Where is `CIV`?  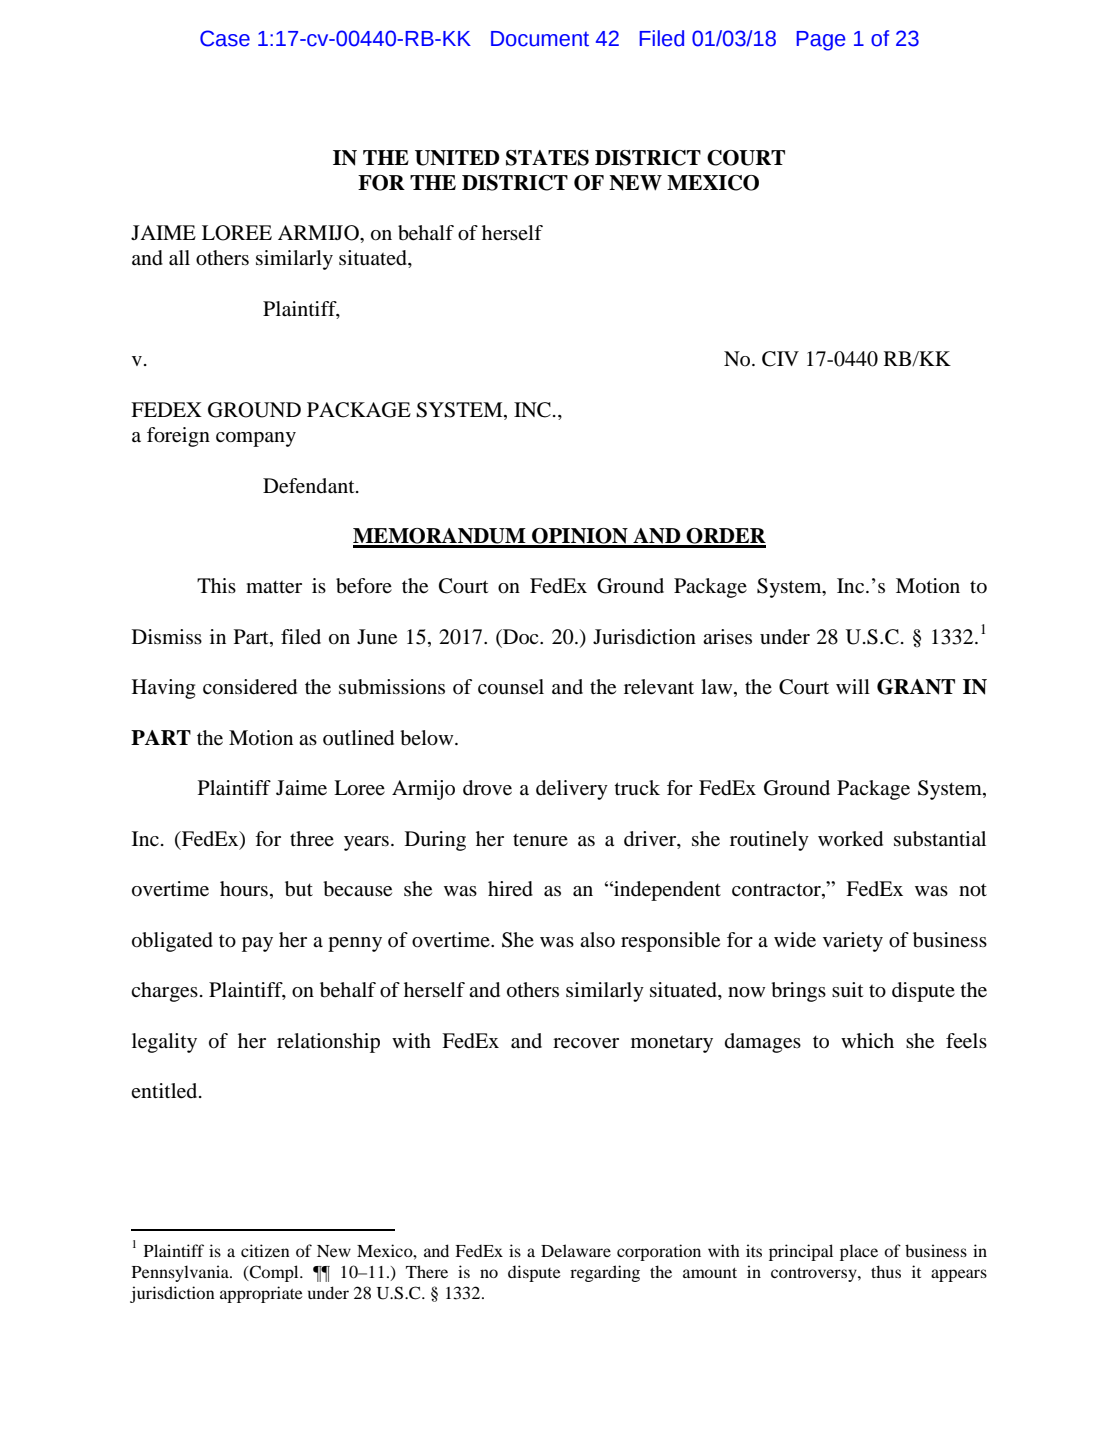
CIV is located at coordinates (780, 359).
